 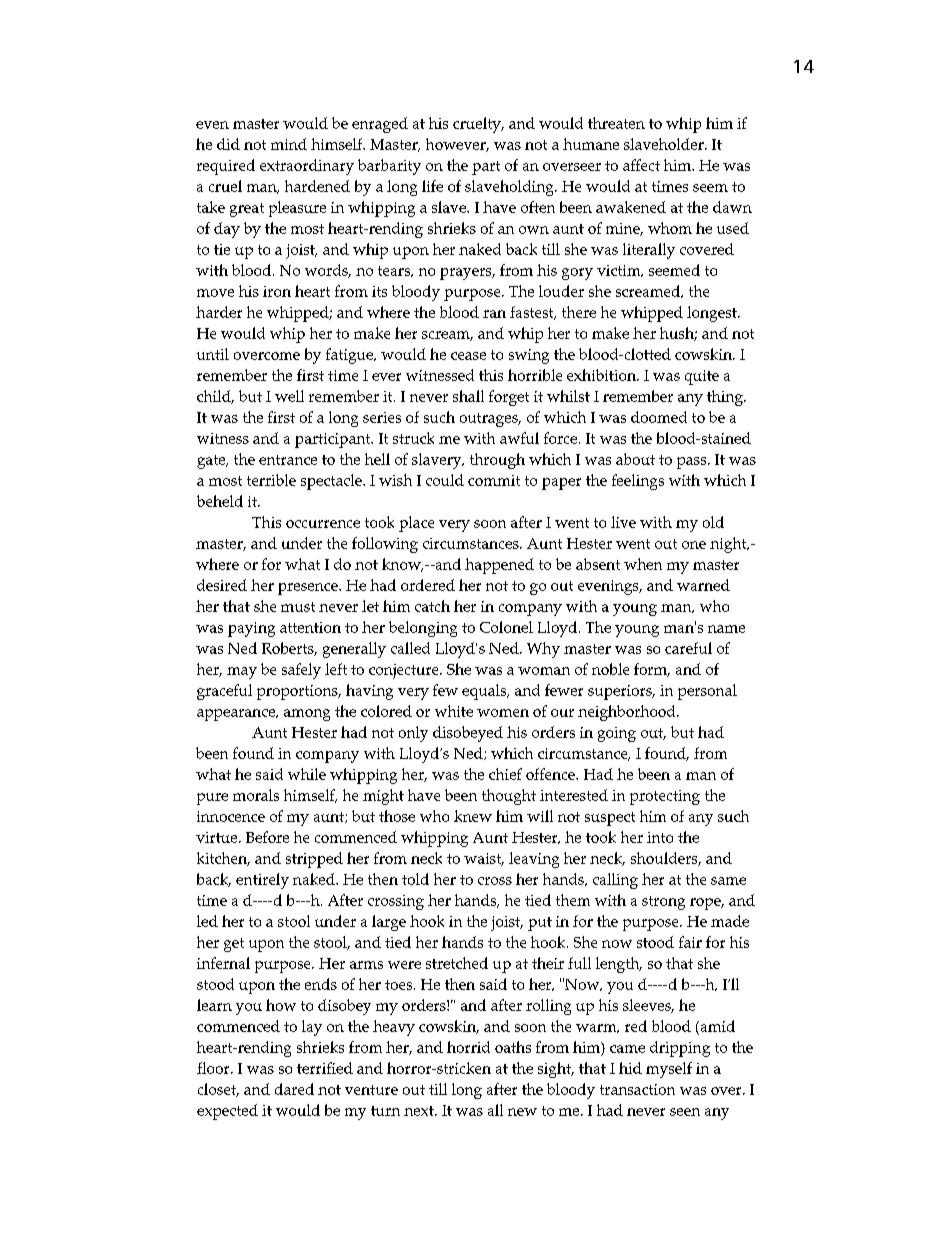 I want to click on cease, so click(x=468, y=356).
